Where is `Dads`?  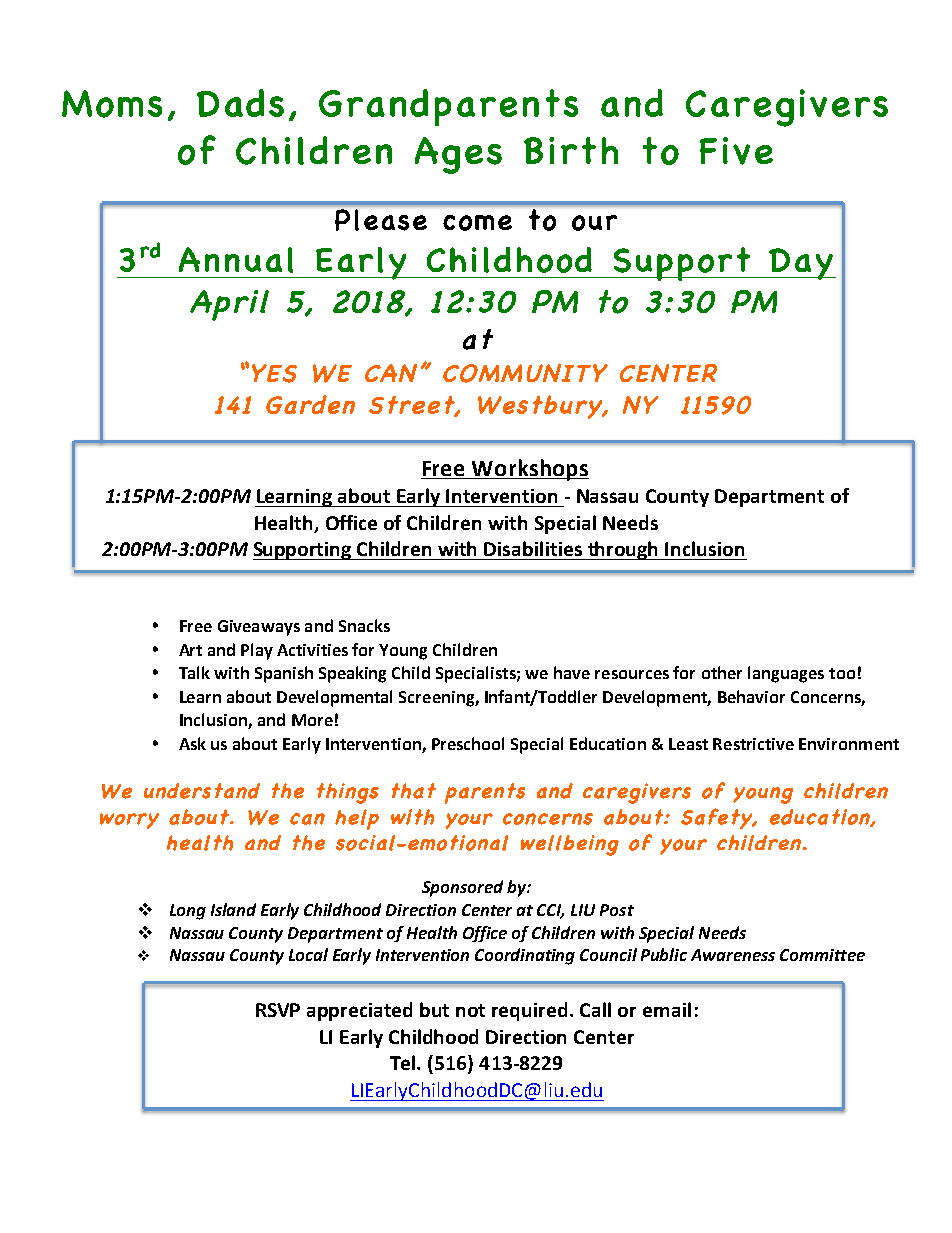 Dads is located at coordinates (240, 103).
